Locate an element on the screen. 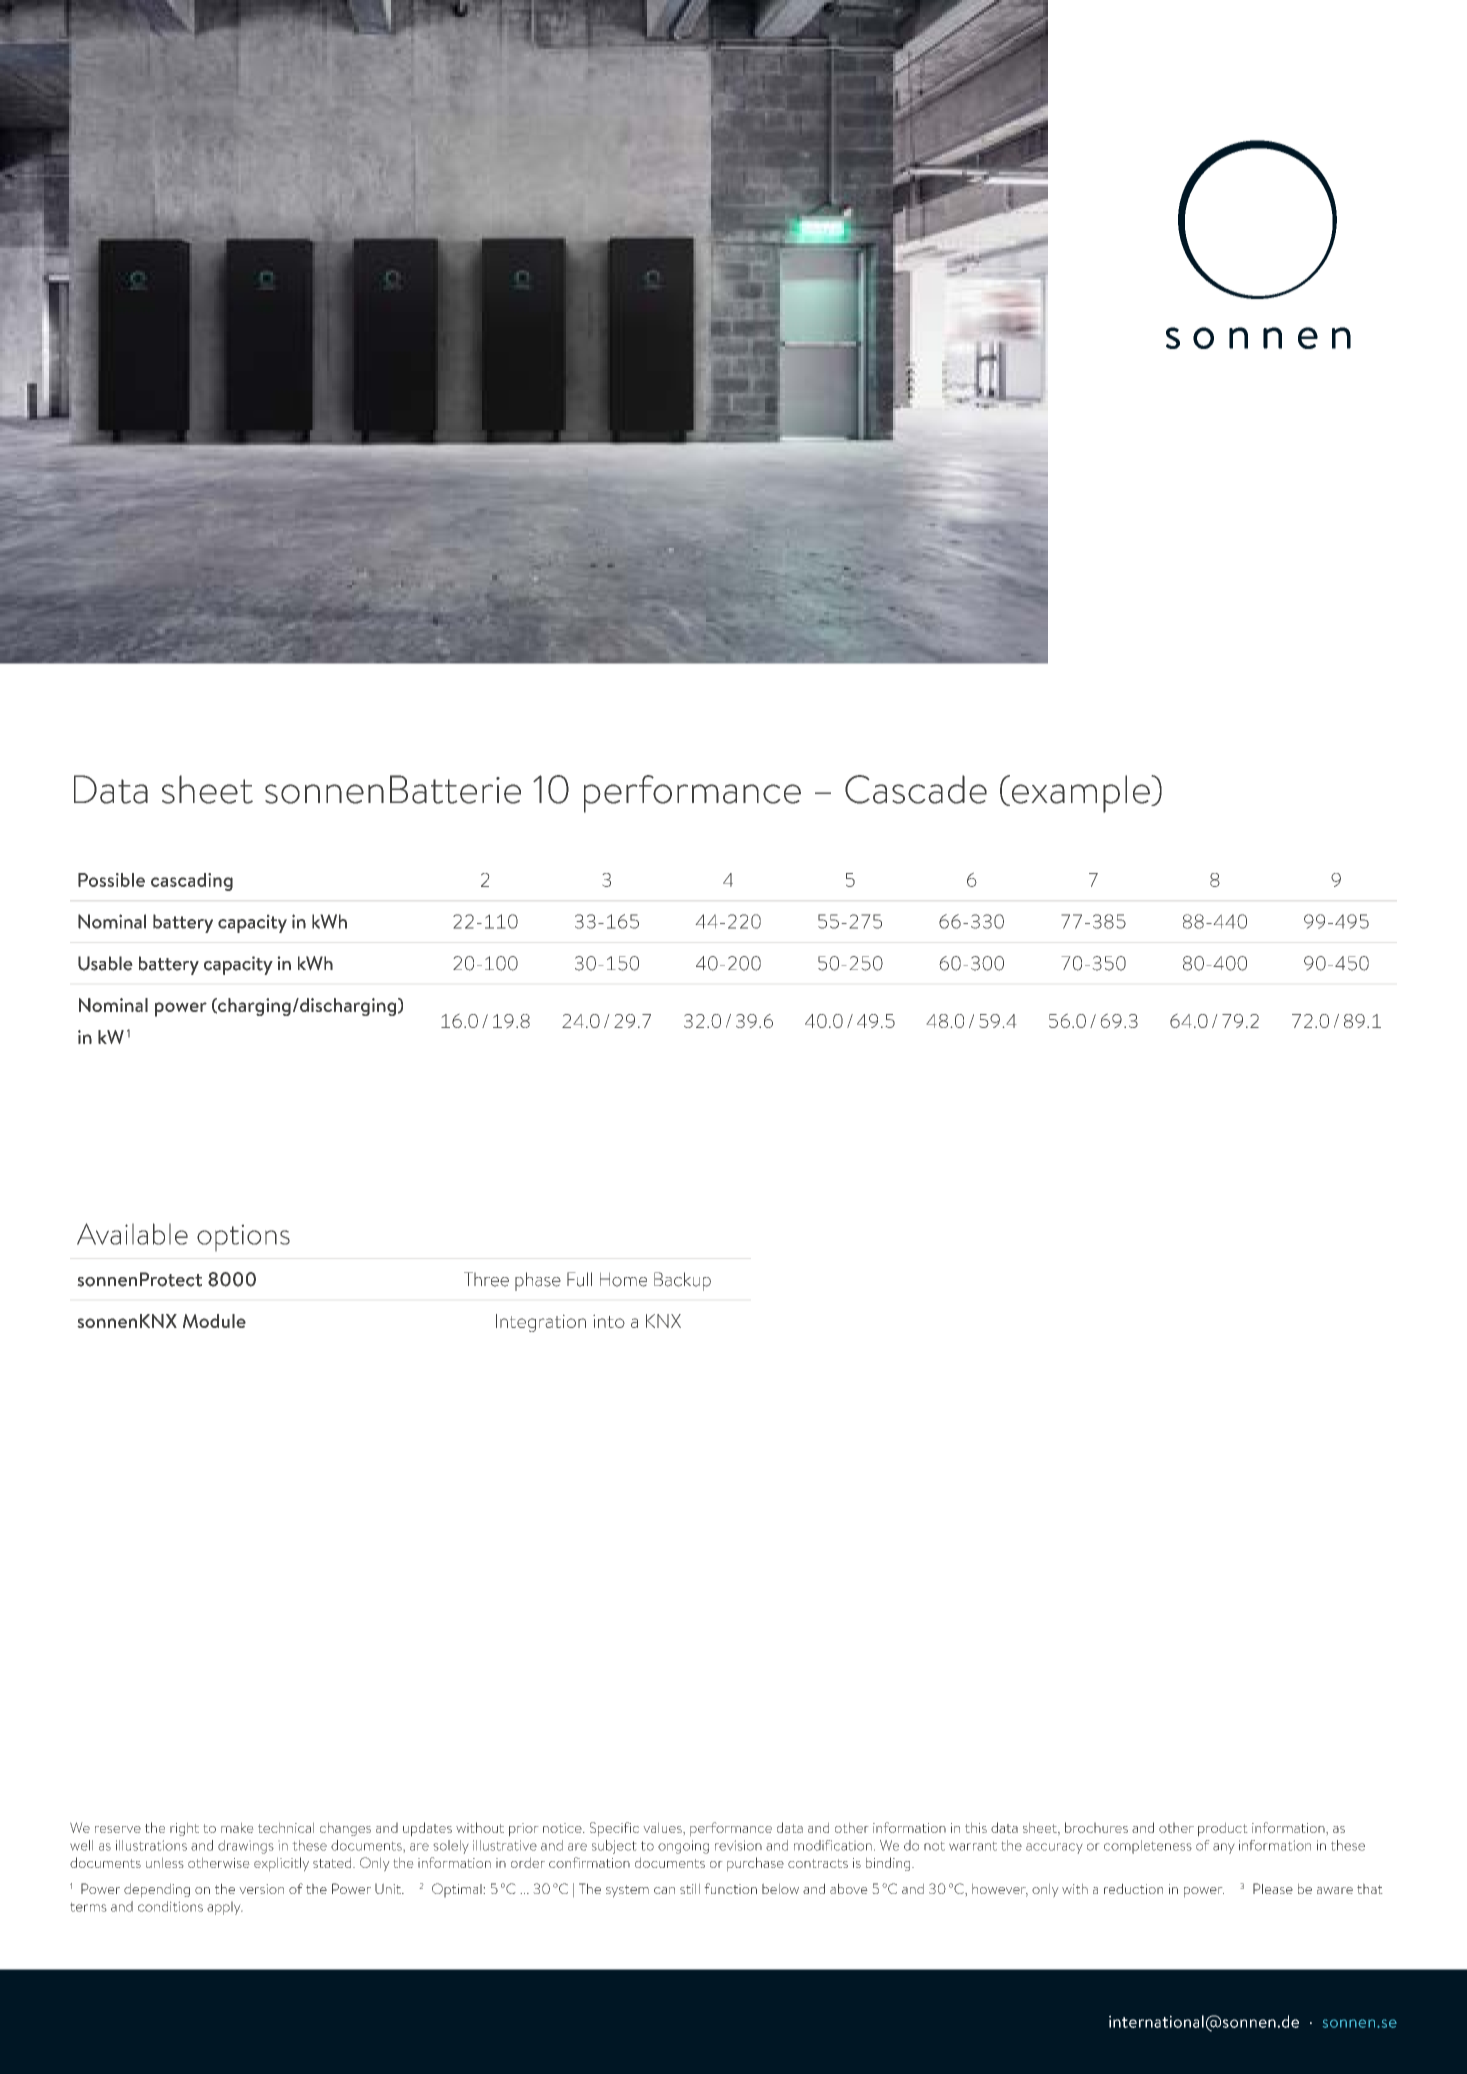  version is located at coordinates (261, 1889).
